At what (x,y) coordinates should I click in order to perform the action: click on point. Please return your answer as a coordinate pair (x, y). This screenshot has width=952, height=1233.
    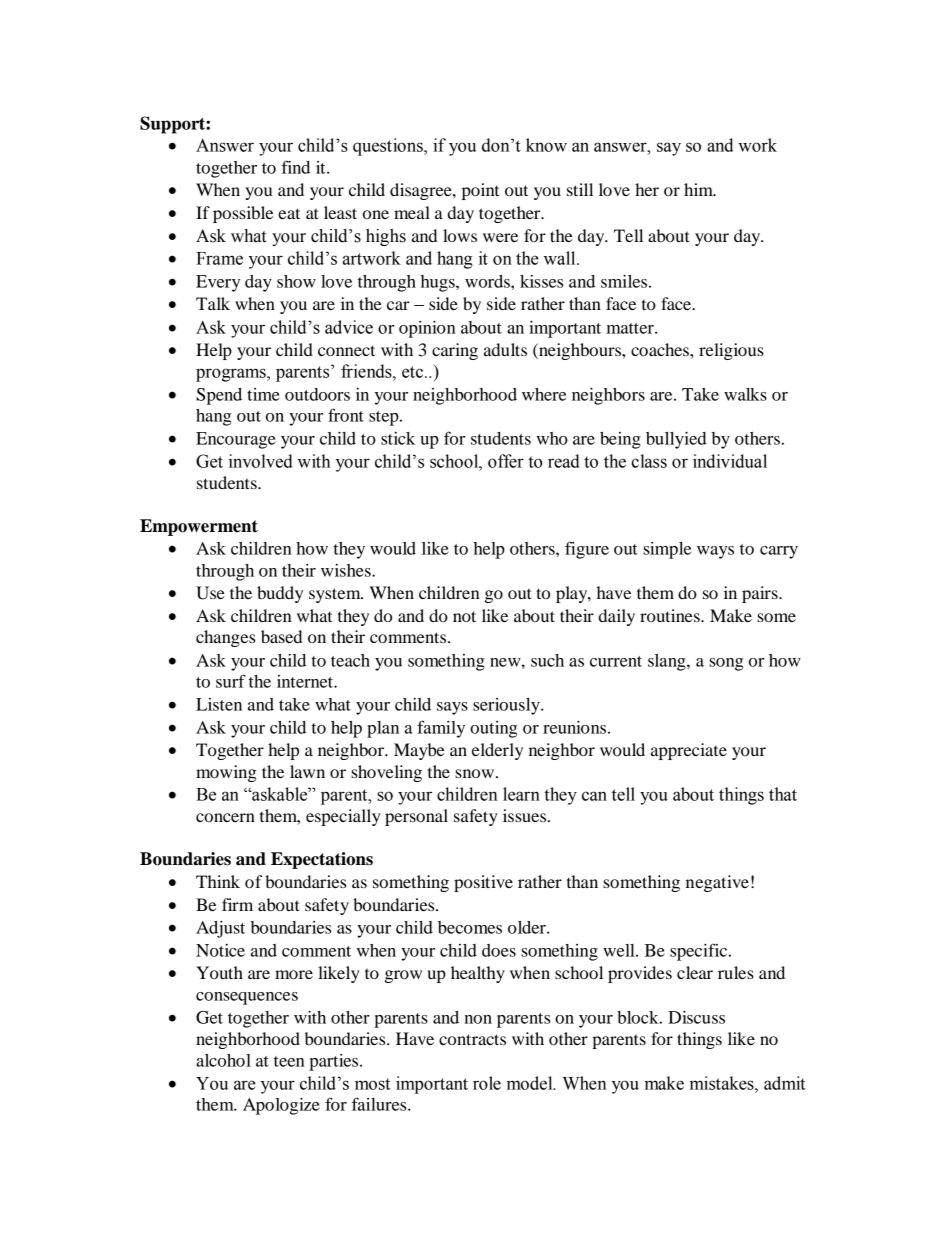
    Looking at the image, I should click on (480, 191).
